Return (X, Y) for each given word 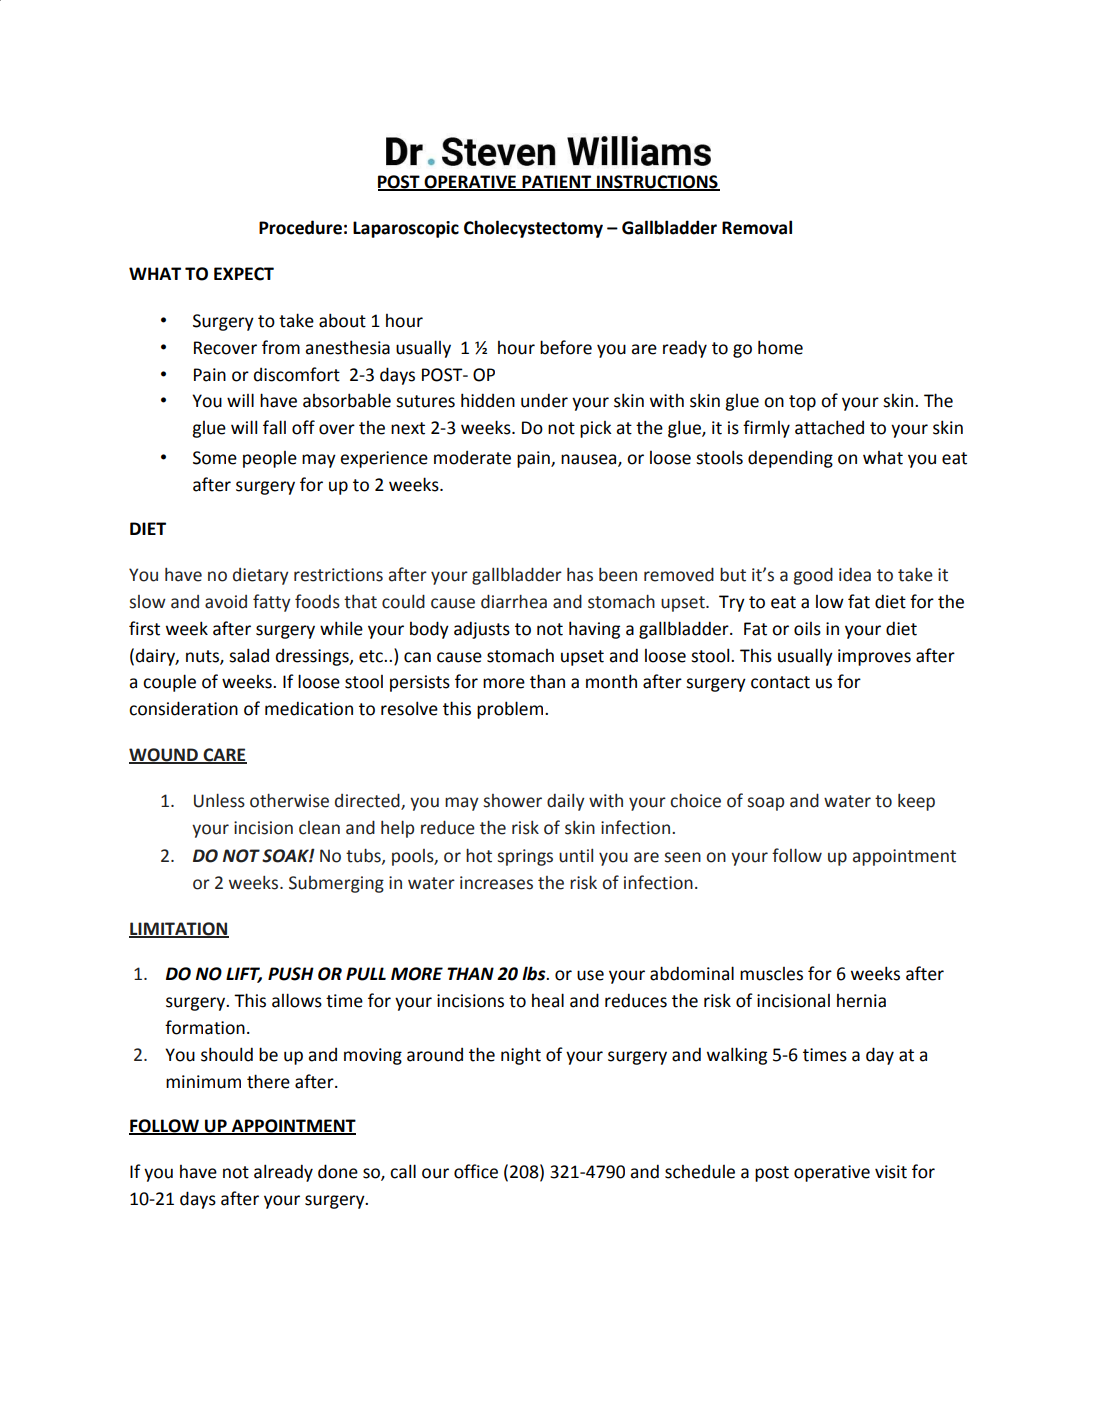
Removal (757, 227)
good (813, 576)
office (476, 1171)
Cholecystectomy (533, 229)
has (580, 575)
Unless (219, 800)
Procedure (300, 227)
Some (215, 458)
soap (765, 804)
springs (525, 857)
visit (891, 1172)
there (268, 1081)
